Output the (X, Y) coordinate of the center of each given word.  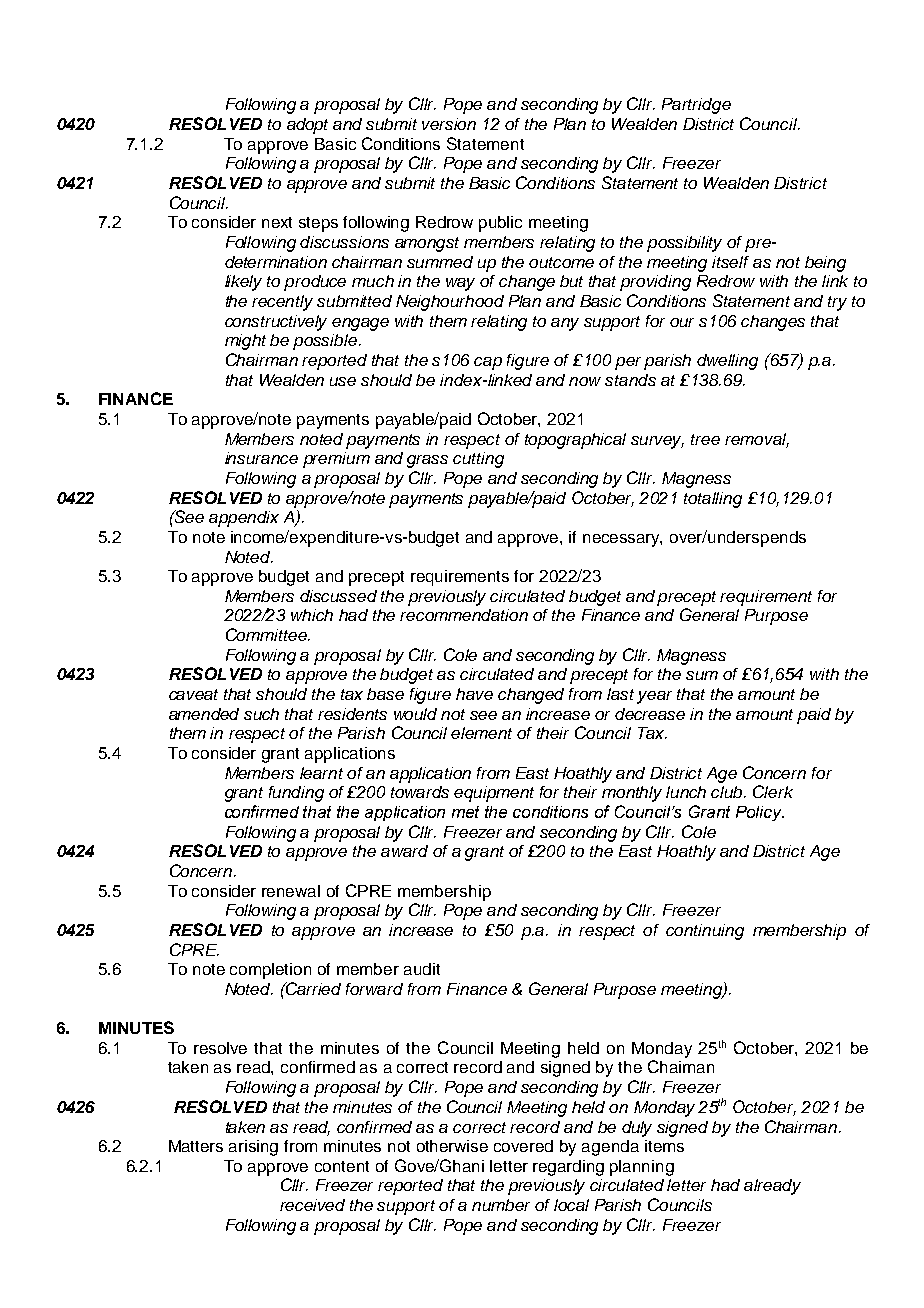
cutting (478, 460)
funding (296, 794)
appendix (244, 519)
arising (253, 1148)
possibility (684, 244)
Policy (760, 813)
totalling (713, 500)
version (449, 124)
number (501, 1205)
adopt (307, 126)
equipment (494, 794)
